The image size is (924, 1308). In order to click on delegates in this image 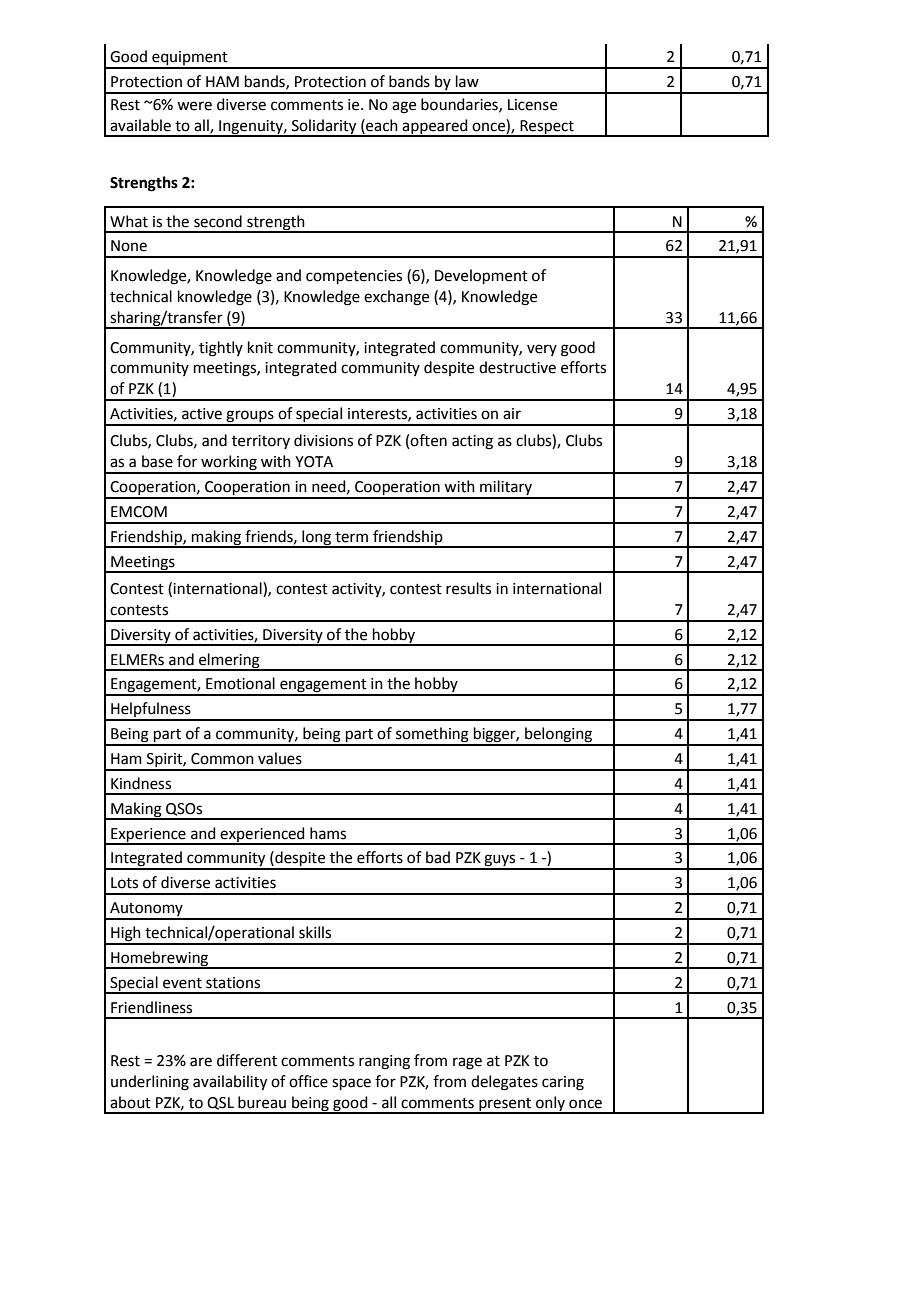, I will do `click(504, 1083)`.
